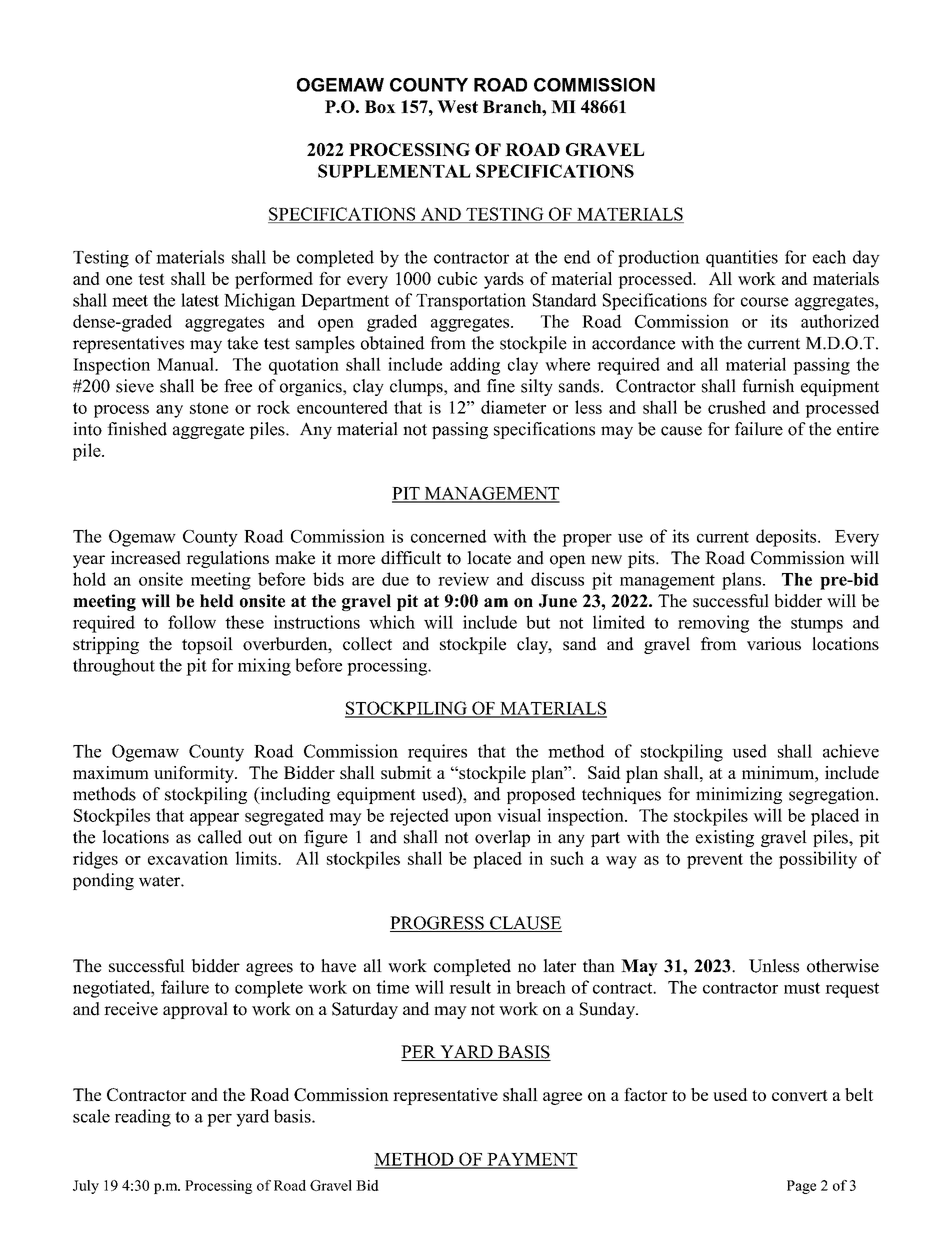 Image resolution: width=952 pixels, height=1233 pixels. What do you see at coordinates (143, 1118) in the screenshot?
I see `reading` at bounding box center [143, 1118].
